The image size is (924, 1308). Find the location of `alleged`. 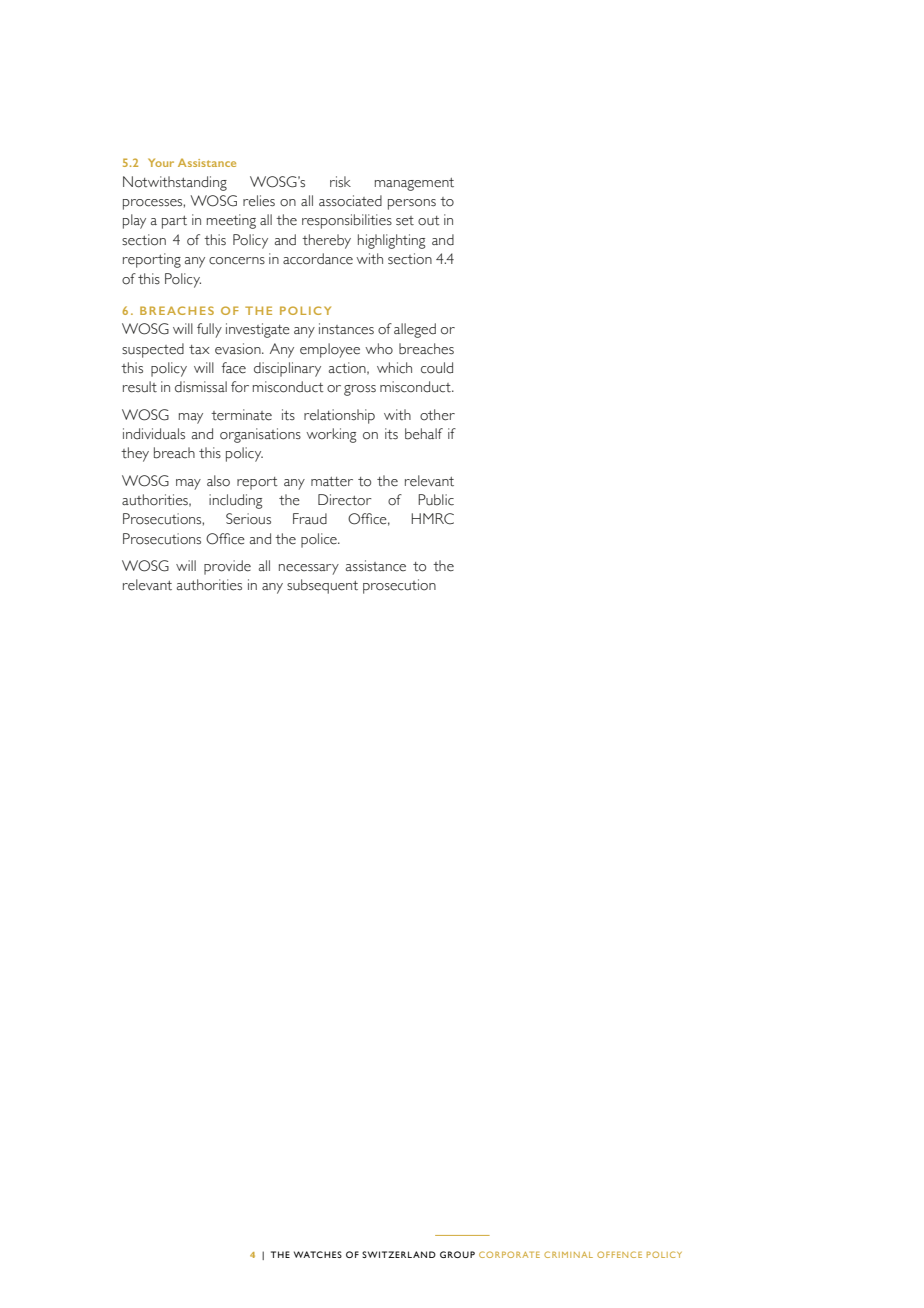

alleged is located at coordinates (415, 330).
